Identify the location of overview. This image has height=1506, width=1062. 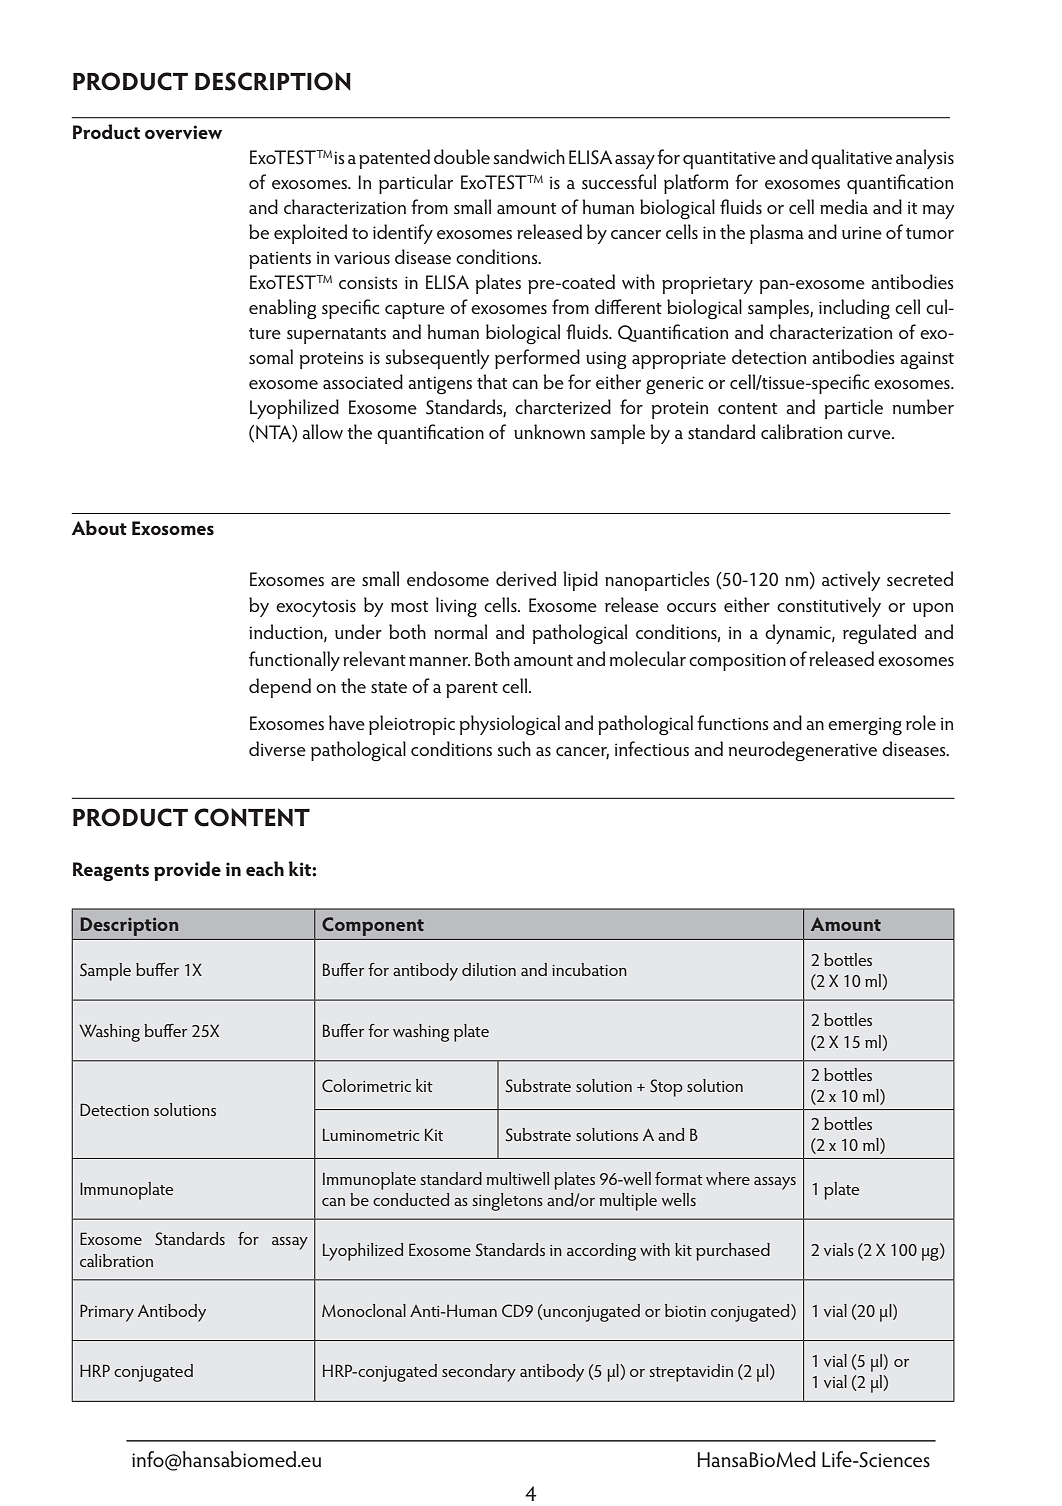
(183, 132).
